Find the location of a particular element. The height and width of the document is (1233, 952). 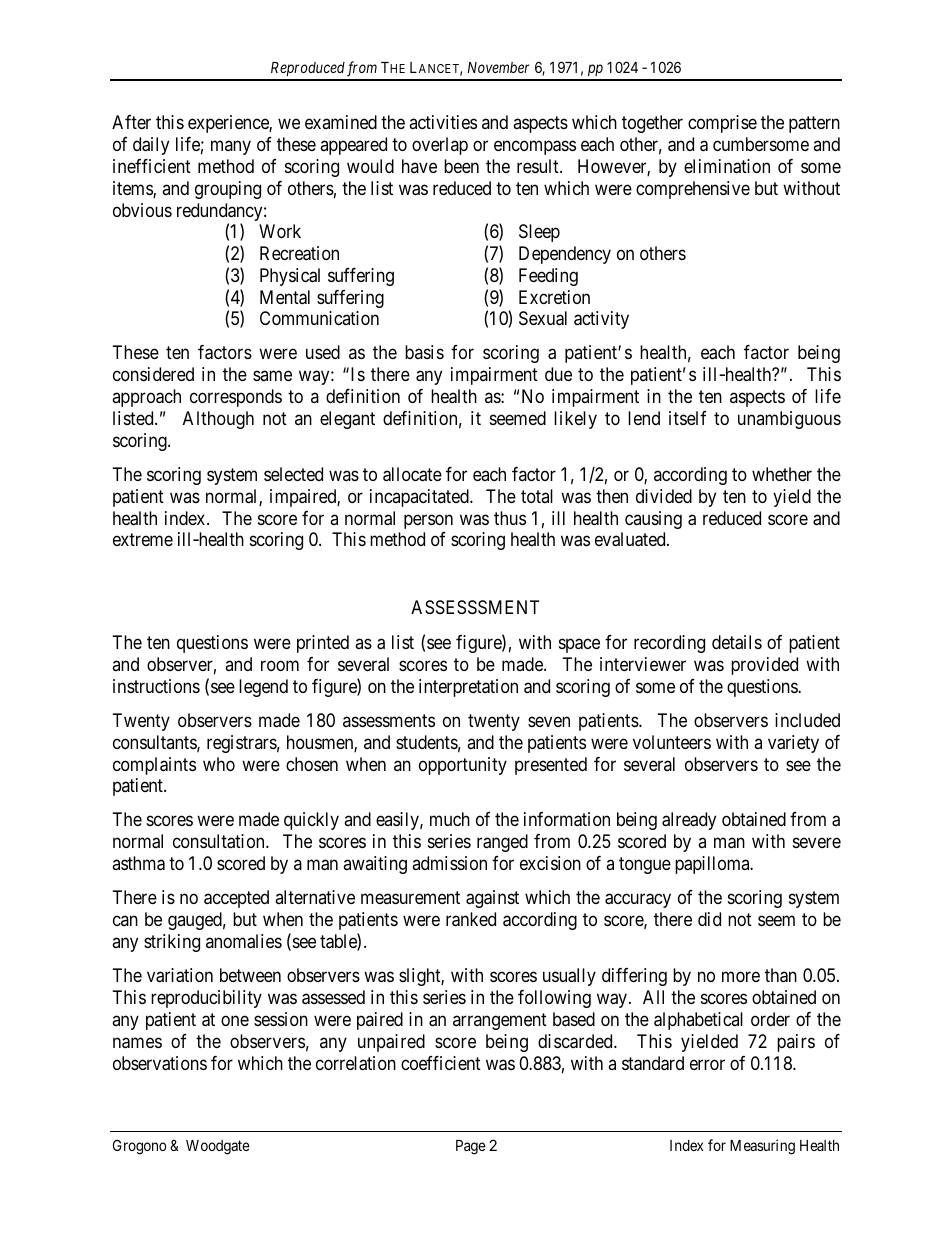

details is located at coordinates (737, 642).
